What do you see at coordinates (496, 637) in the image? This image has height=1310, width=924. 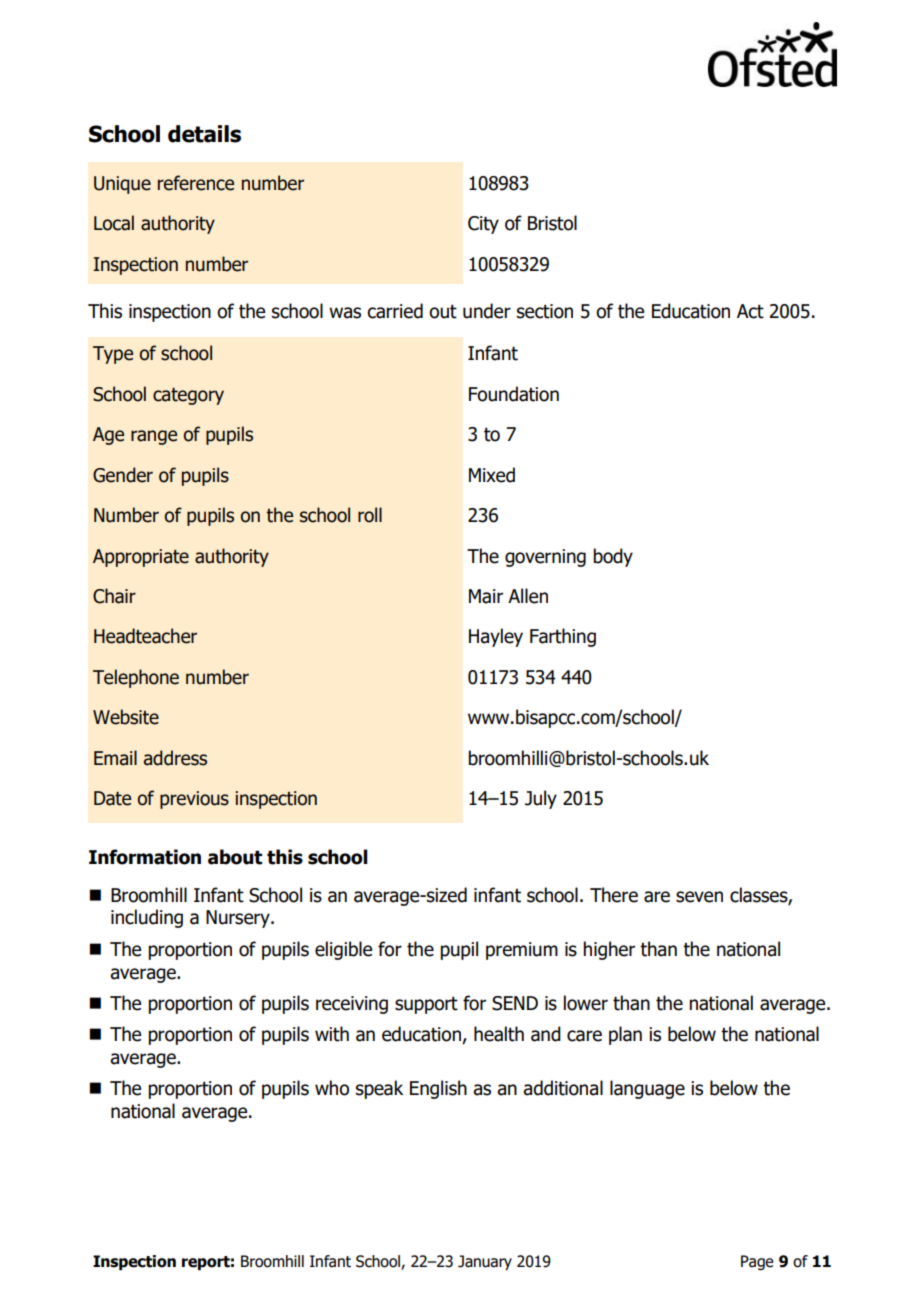 I see `Hayley` at bounding box center [496, 637].
